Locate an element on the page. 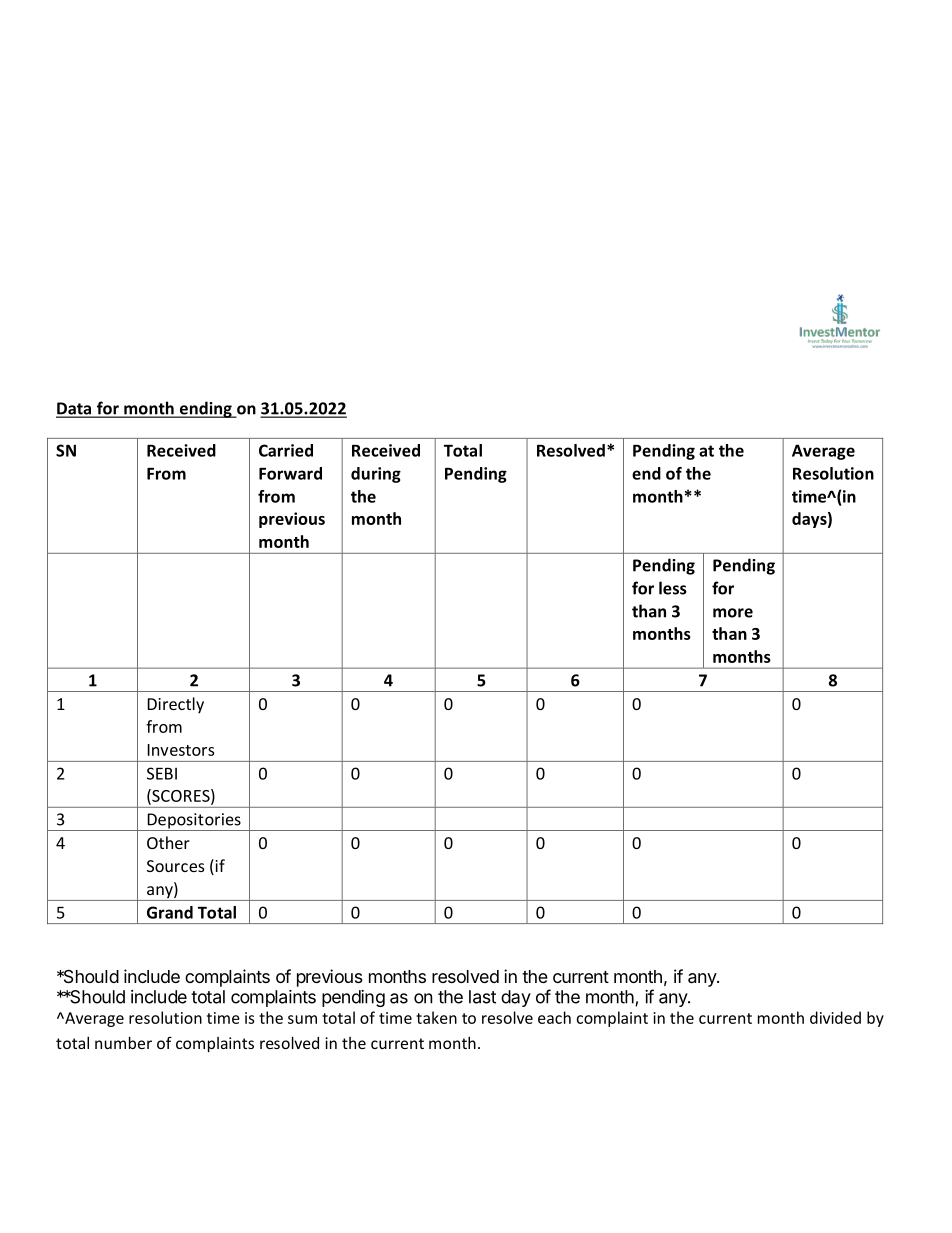  Directly is located at coordinates (175, 705).
